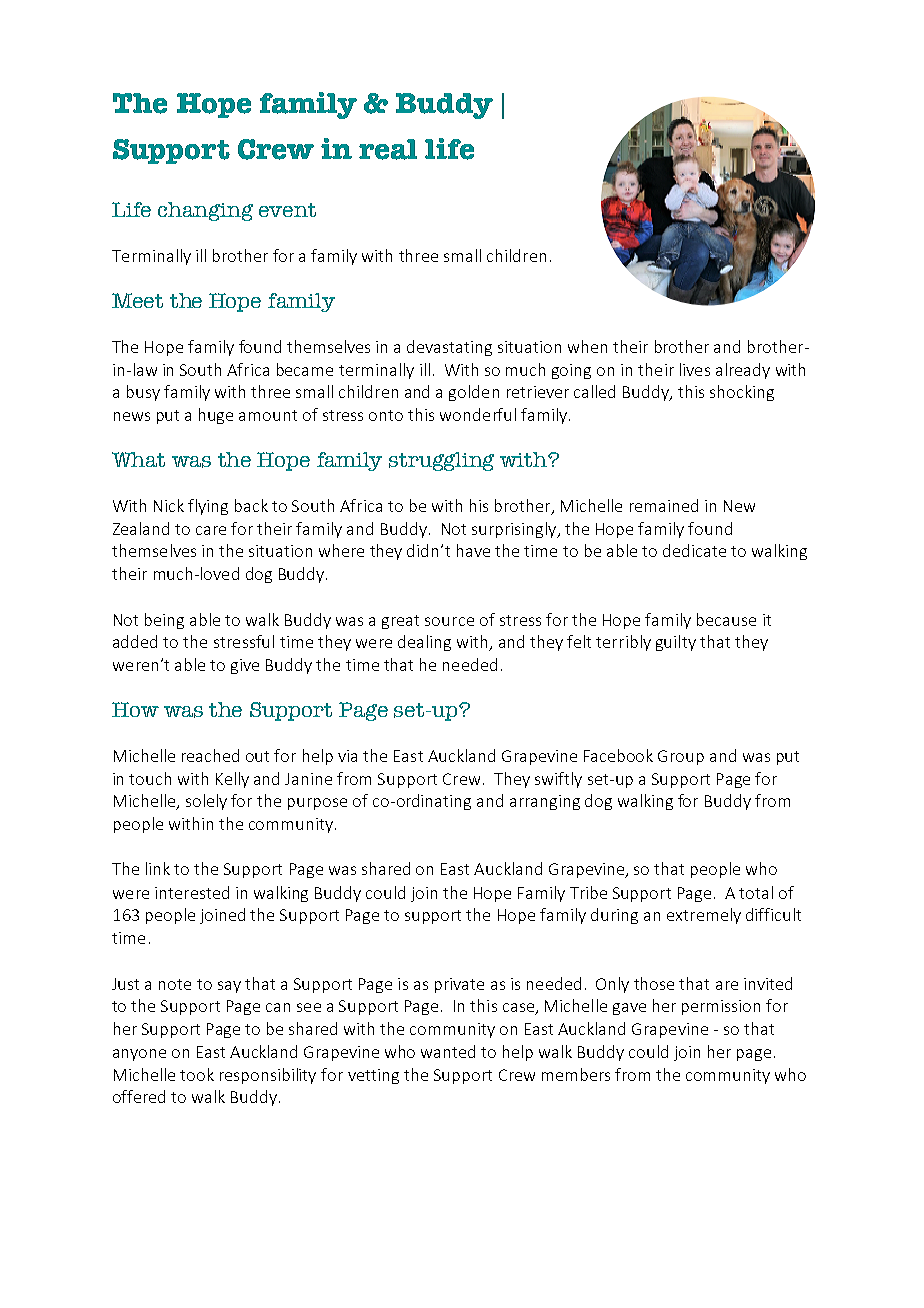 This screenshot has height=1308, width=924. Describe the element at coordinates (216, 416) in the screenshot. I see `huge` at that location.
